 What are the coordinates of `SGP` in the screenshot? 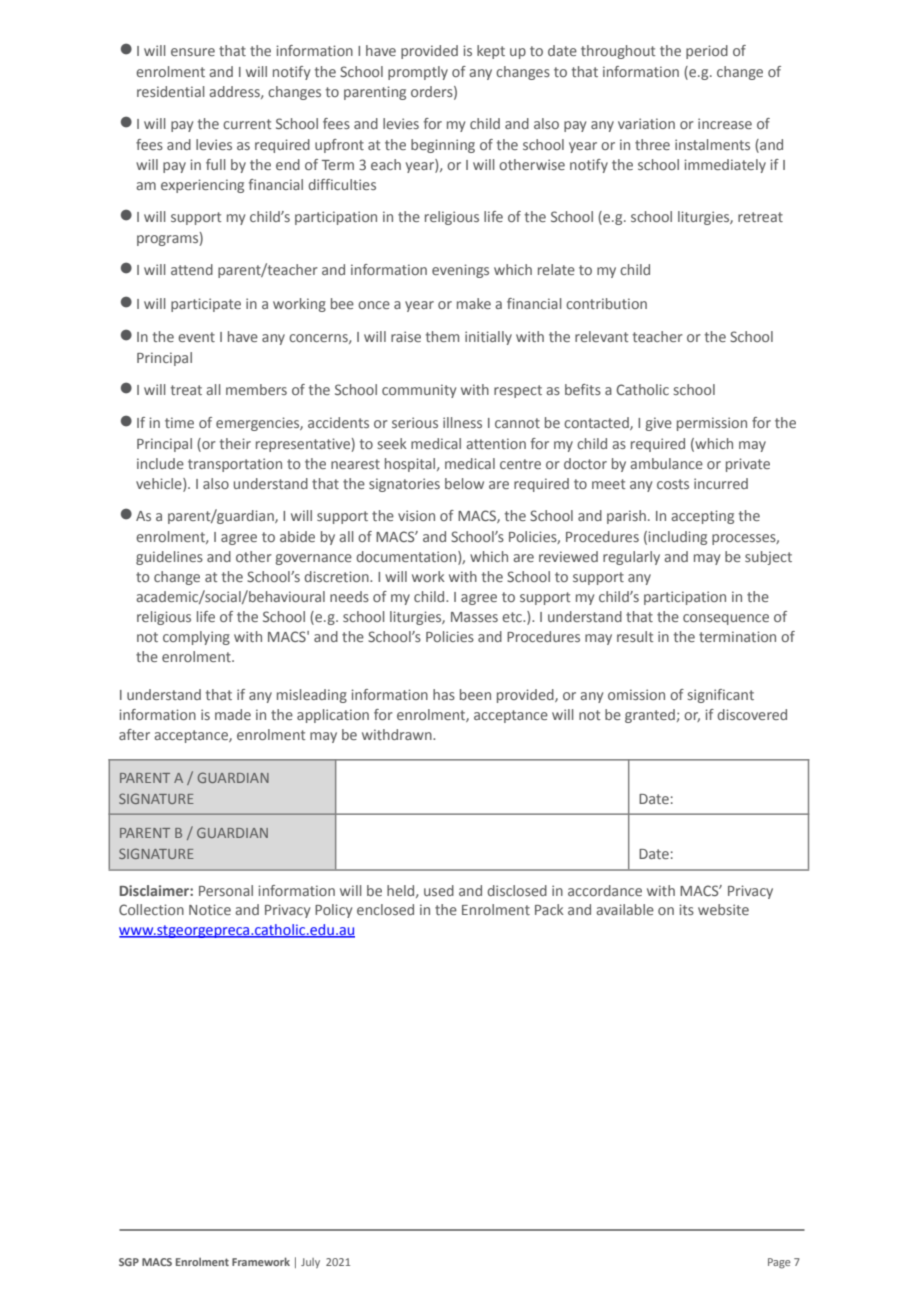 It's located at (129, 1262).
